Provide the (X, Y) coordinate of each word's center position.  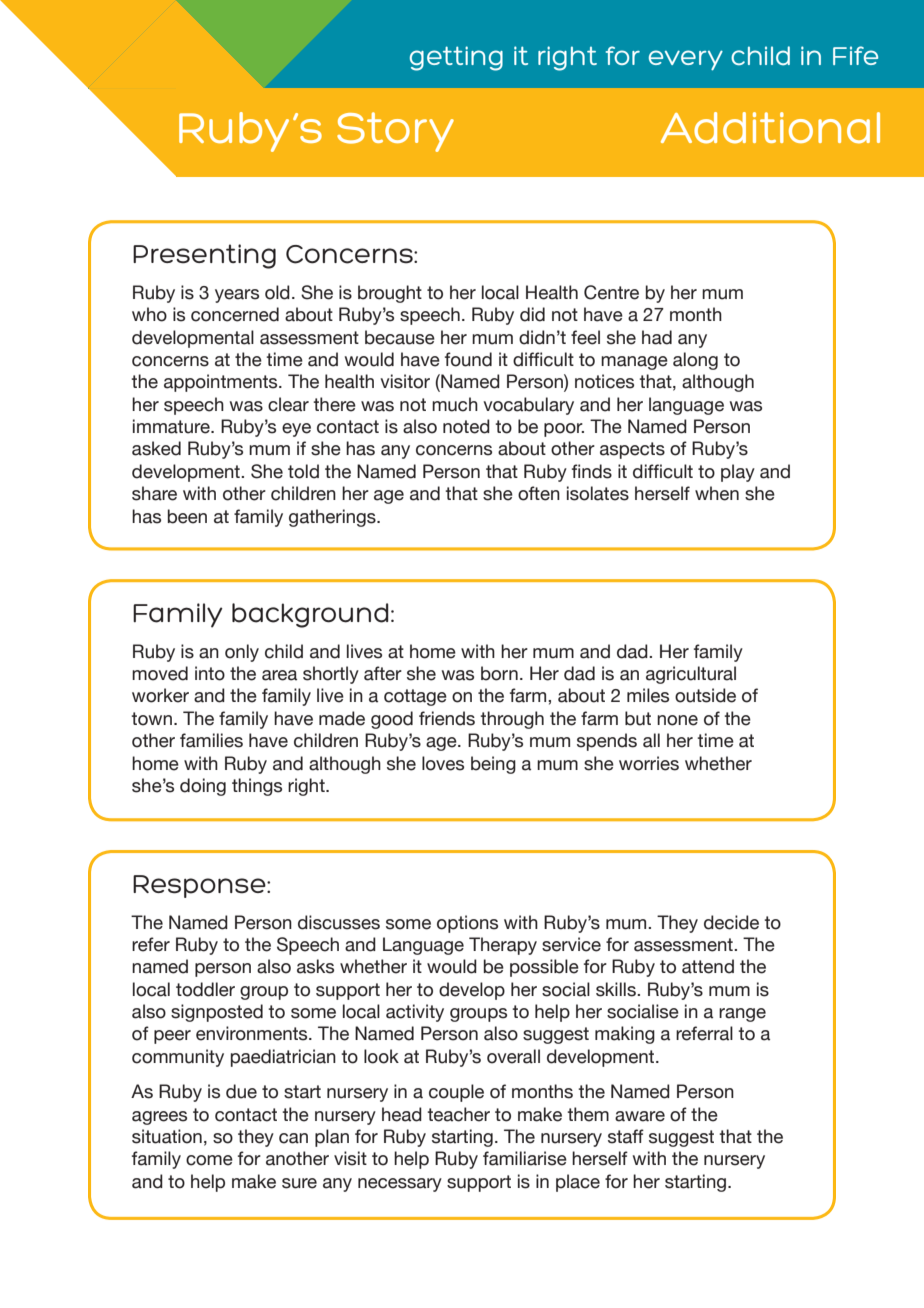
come (209, 1160)
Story (395, 132)
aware (640, 1116)
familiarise (525, 1158)
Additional (770, 128)
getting (456, 58)
